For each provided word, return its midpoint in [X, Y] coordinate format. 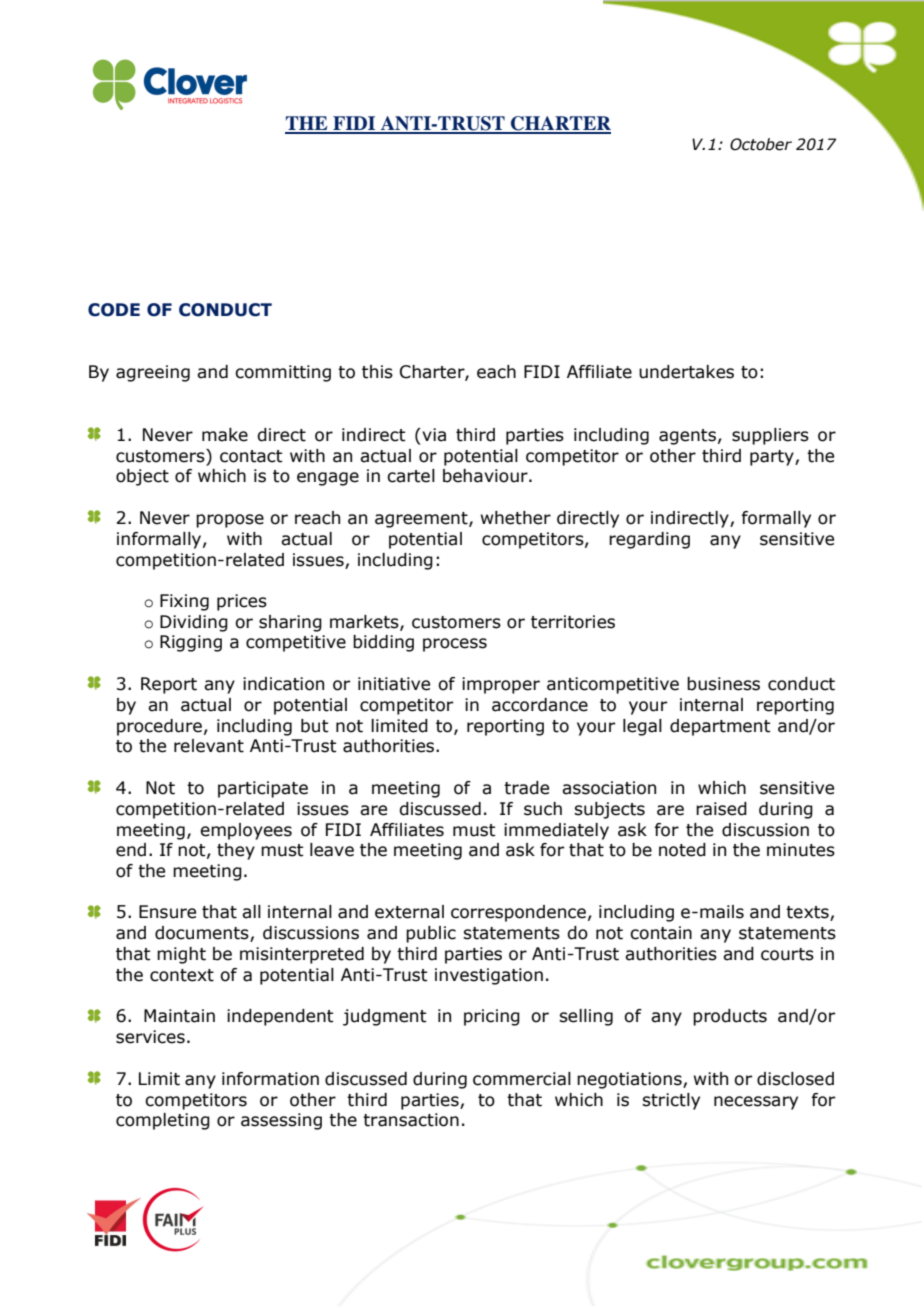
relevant [209, 746]
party [773, 458]
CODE [114, 310]
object [142, 477]
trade [526, 788]
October [761, 144]
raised [721, 809]
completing [163, 1121]
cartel [411, 476]
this [377, 372]
